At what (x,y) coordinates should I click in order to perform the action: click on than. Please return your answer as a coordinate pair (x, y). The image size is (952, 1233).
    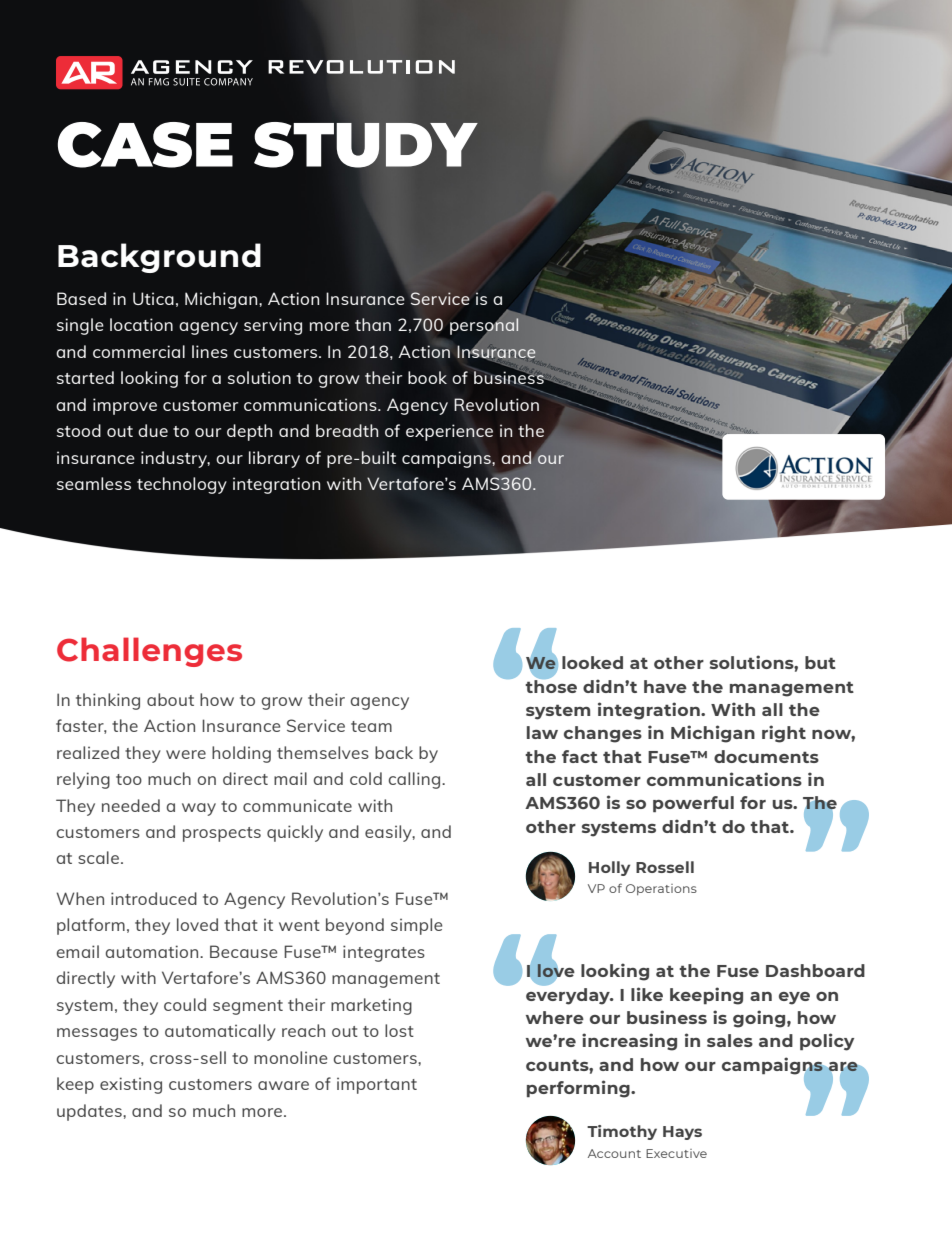
    Looking at the image, I should click on (373, 324).
